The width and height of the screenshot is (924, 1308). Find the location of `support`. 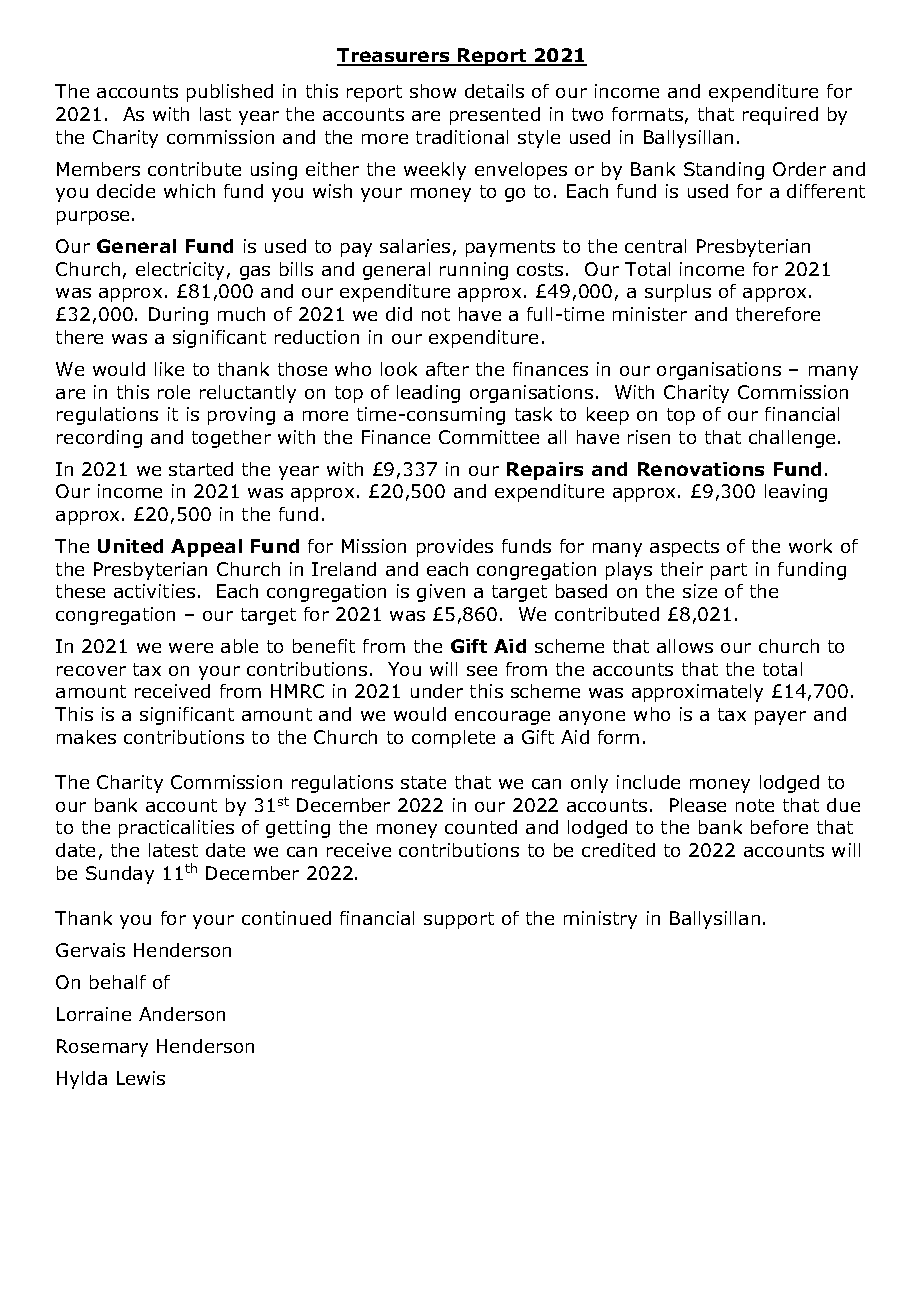

support is located at coordinates (459, 920).
